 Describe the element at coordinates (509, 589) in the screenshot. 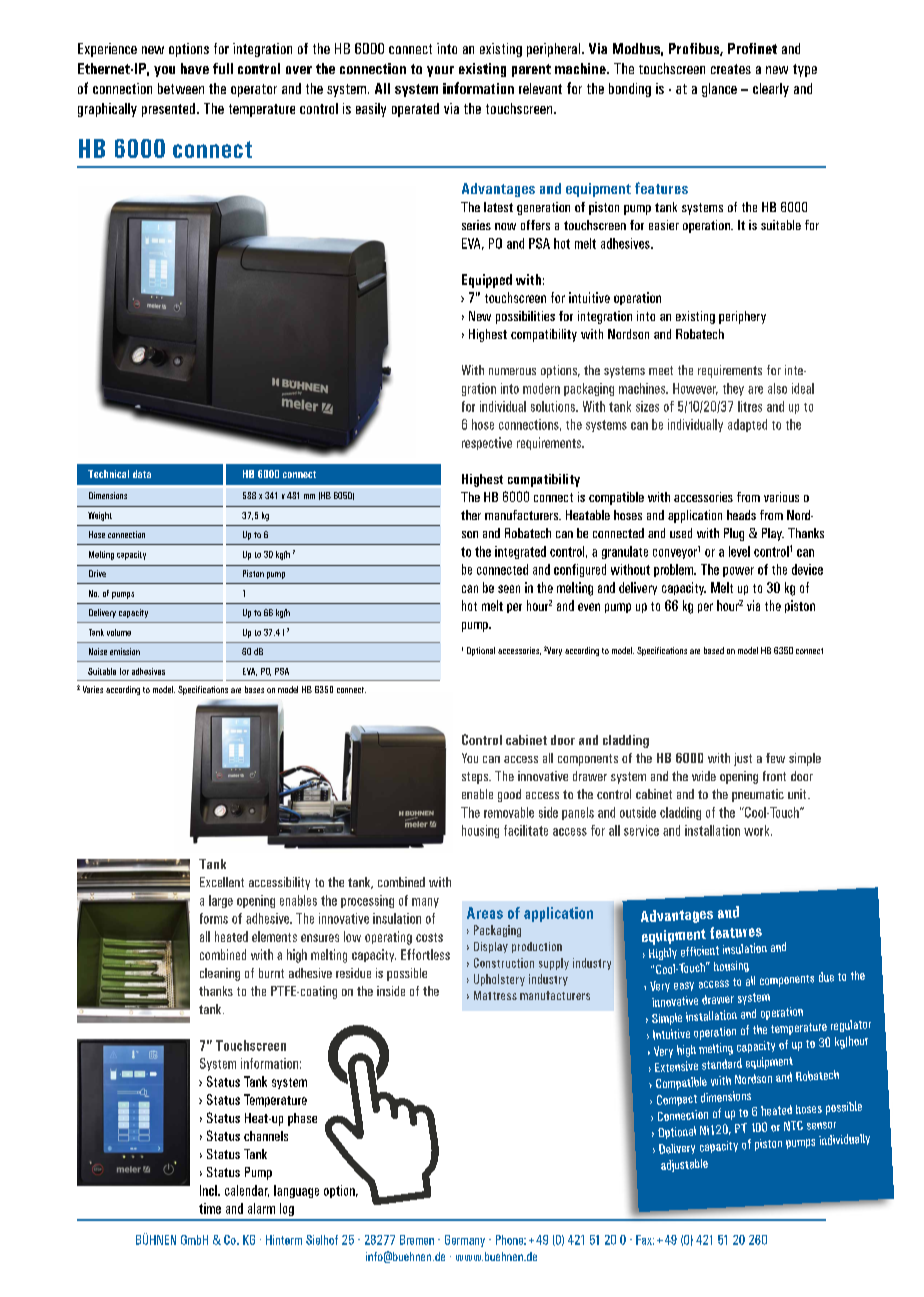

I see `seen` at that location.
